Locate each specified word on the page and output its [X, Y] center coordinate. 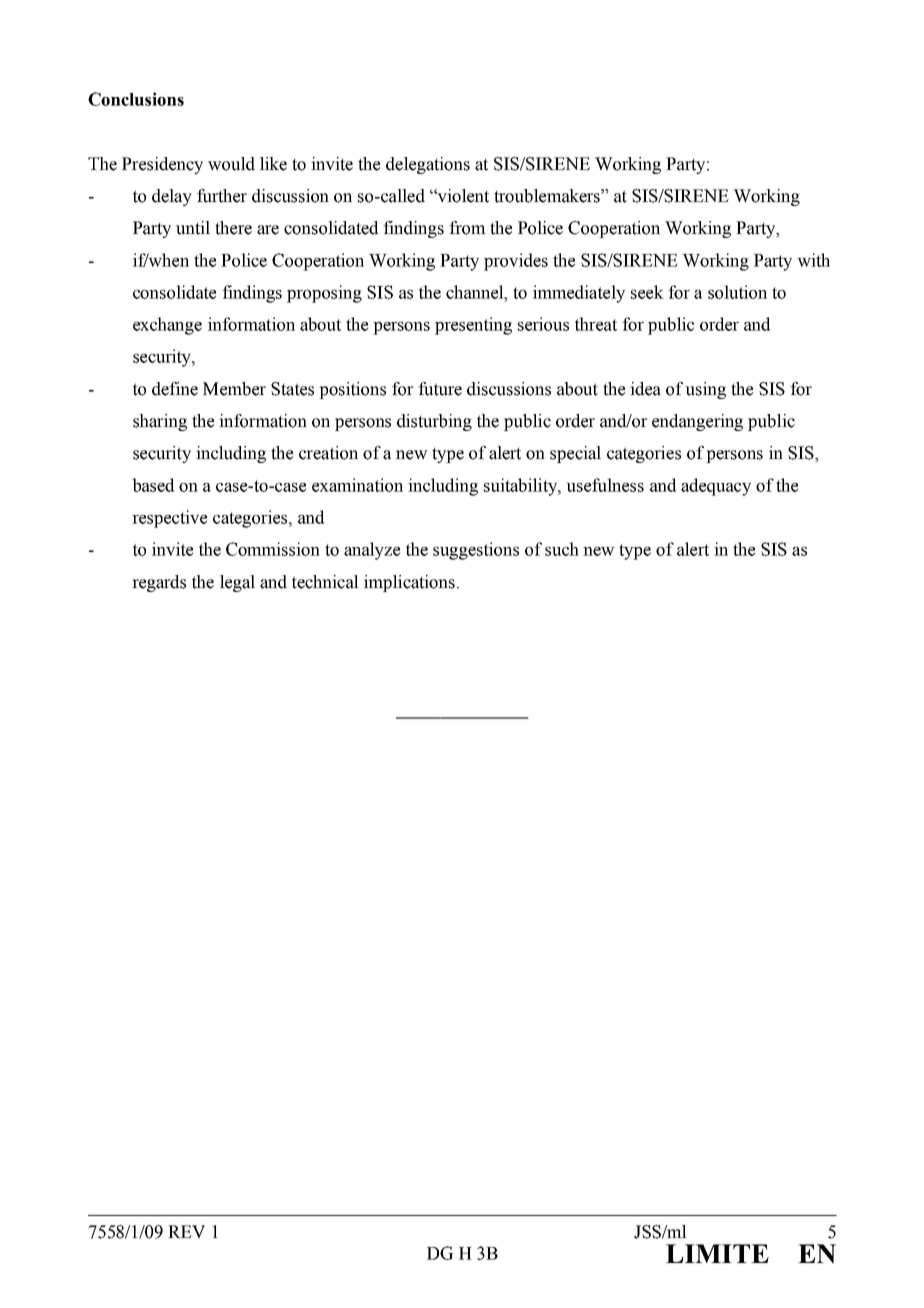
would [231, 164]
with [813, 260]
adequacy [716, 487]
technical [325, 582]
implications [409, 583]
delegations [428, 165]
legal [237, 583]
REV [186, 1232]
